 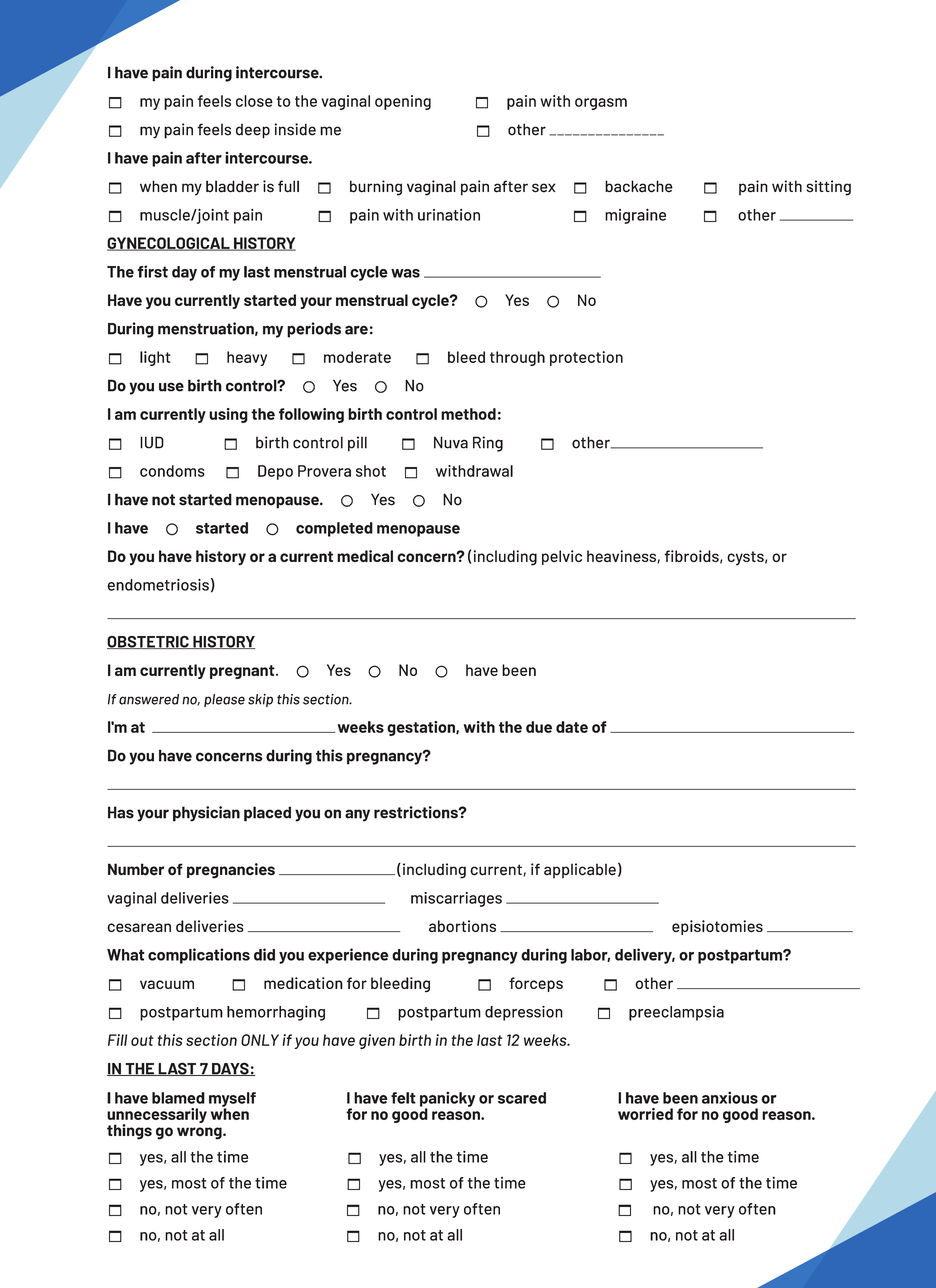 I want to click on physician, so click(x=206, y=814).
